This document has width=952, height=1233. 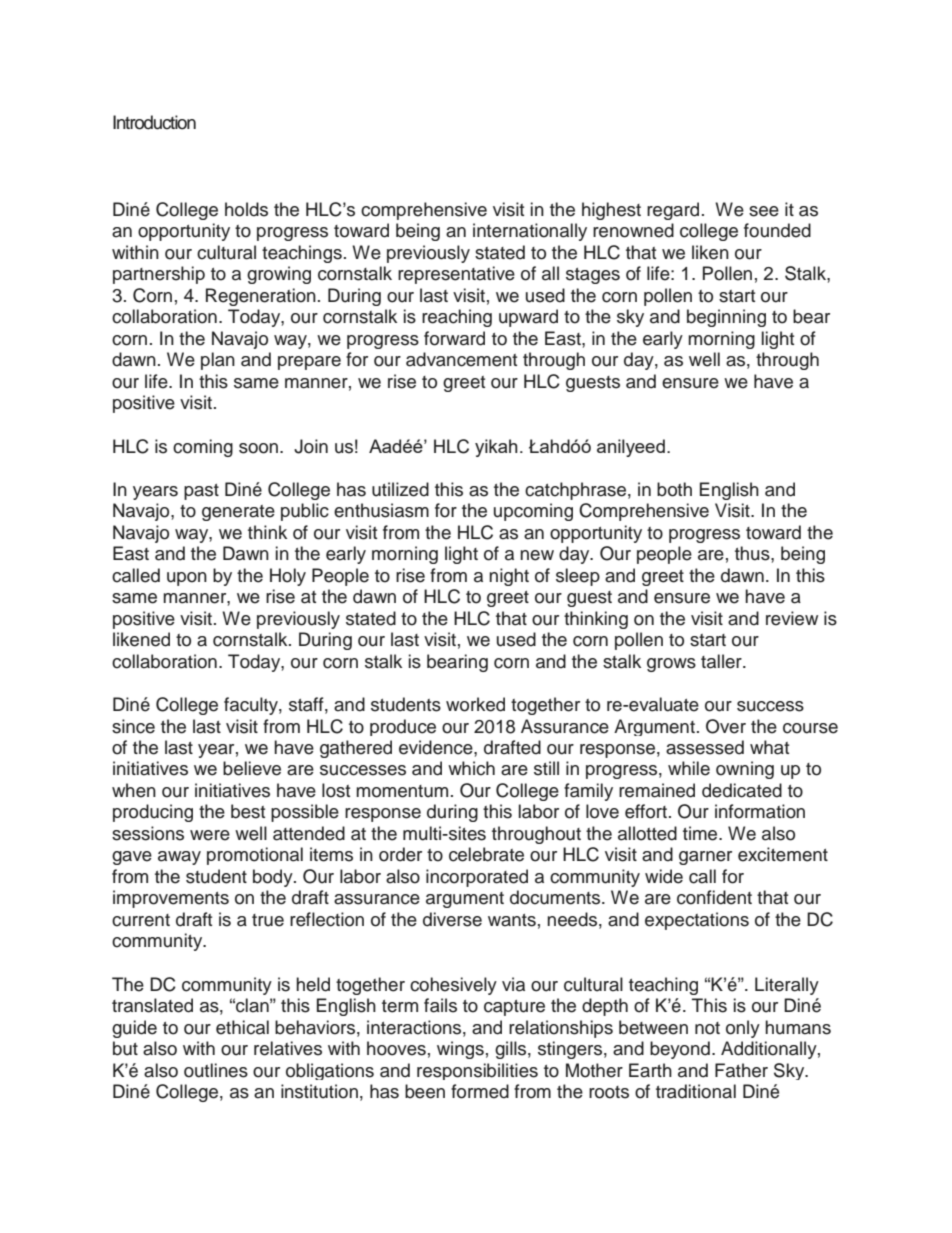 What do you see at coordinates (486, 854) in the document?
I see `celebrate` at bounding box center [486, 854].
